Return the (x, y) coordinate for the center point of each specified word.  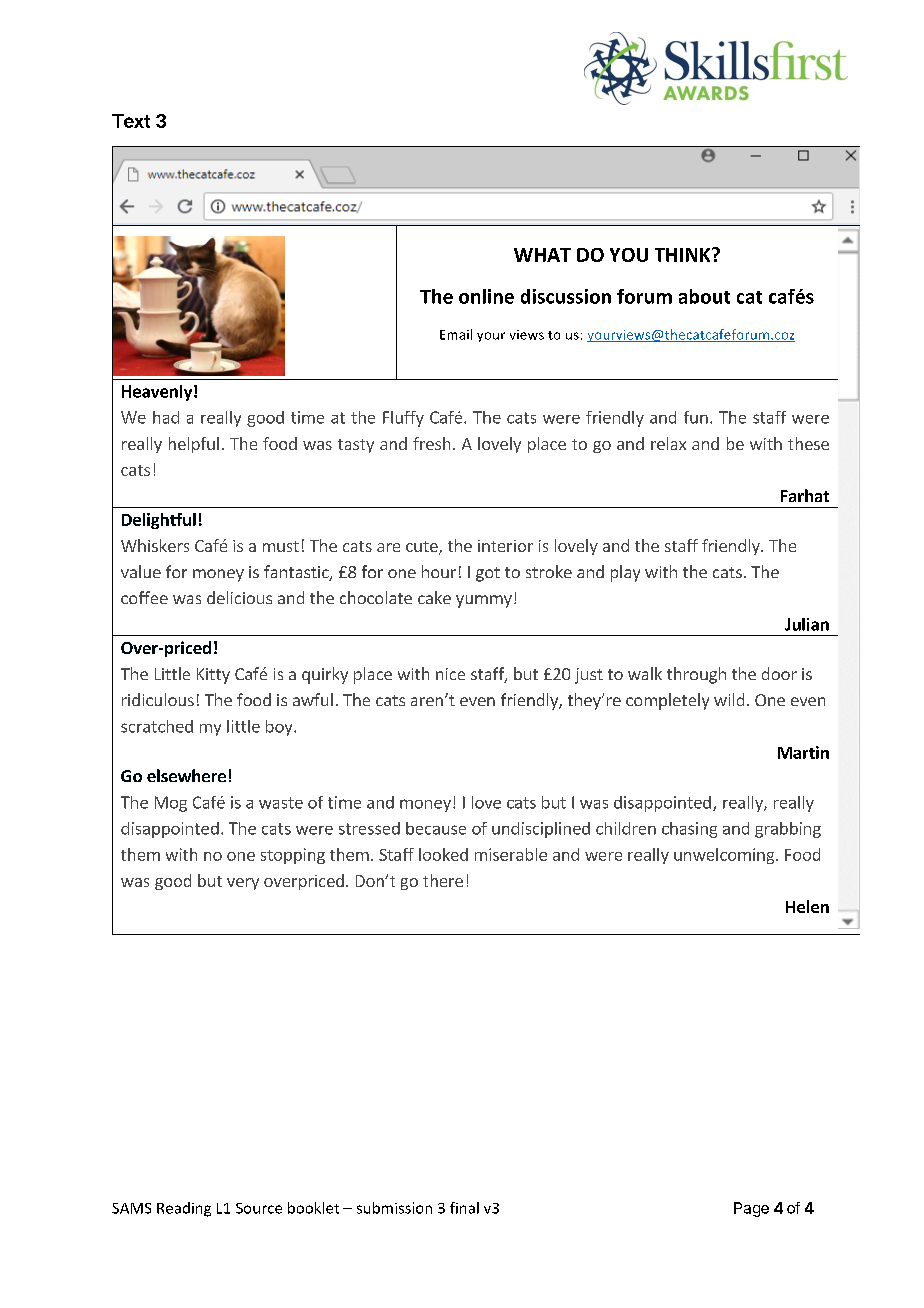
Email (456, 334)
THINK (684, 255)
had (166, 417)
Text (131, 121)
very (243, 884)
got (488, 574)
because (436, 828)
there (443, 880)
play (625, 573)
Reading (184, 1209)
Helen (807, 906)
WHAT (542, 255)
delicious (239, 597)
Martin (803, 752)
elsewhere (186, 775)
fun (696, 417)
